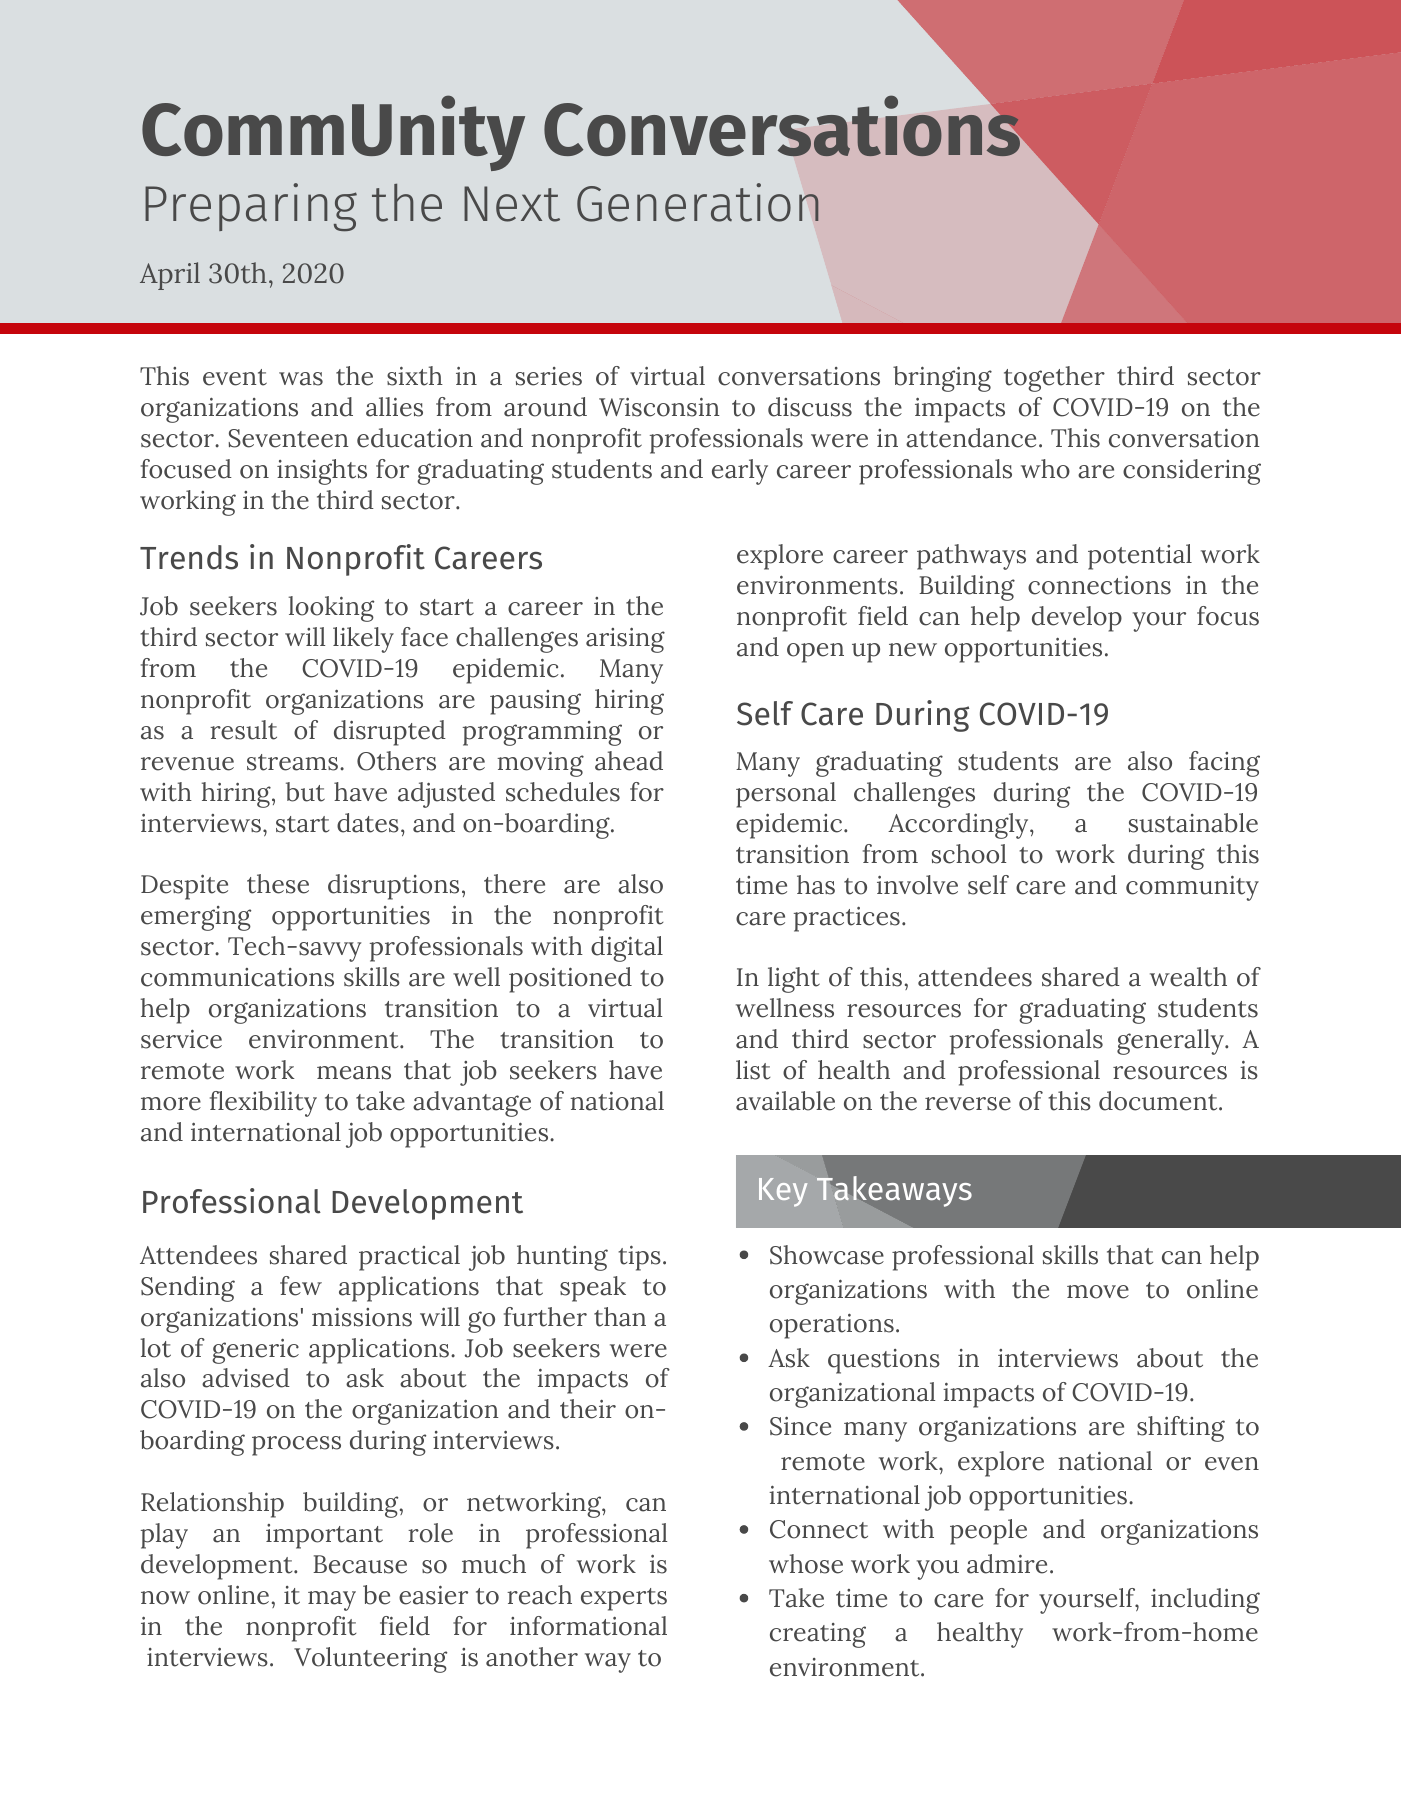 The height and width of the image is (1813, 1401). Describe the element at coordinates (1159, 1101) in the image. I see `document` at that location.
